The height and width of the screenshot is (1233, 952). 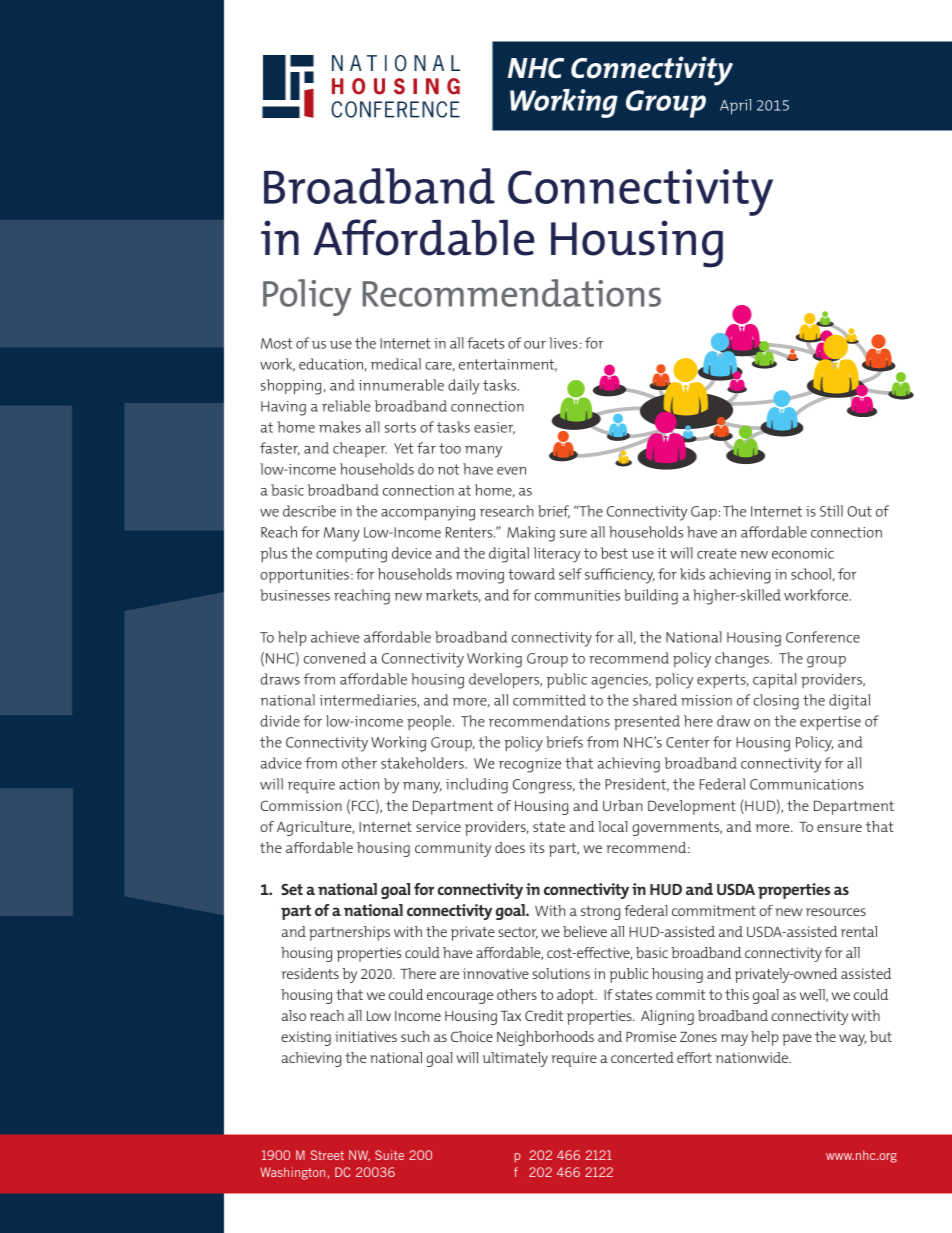 I want to click on Most, so click(x=276, y=343).
